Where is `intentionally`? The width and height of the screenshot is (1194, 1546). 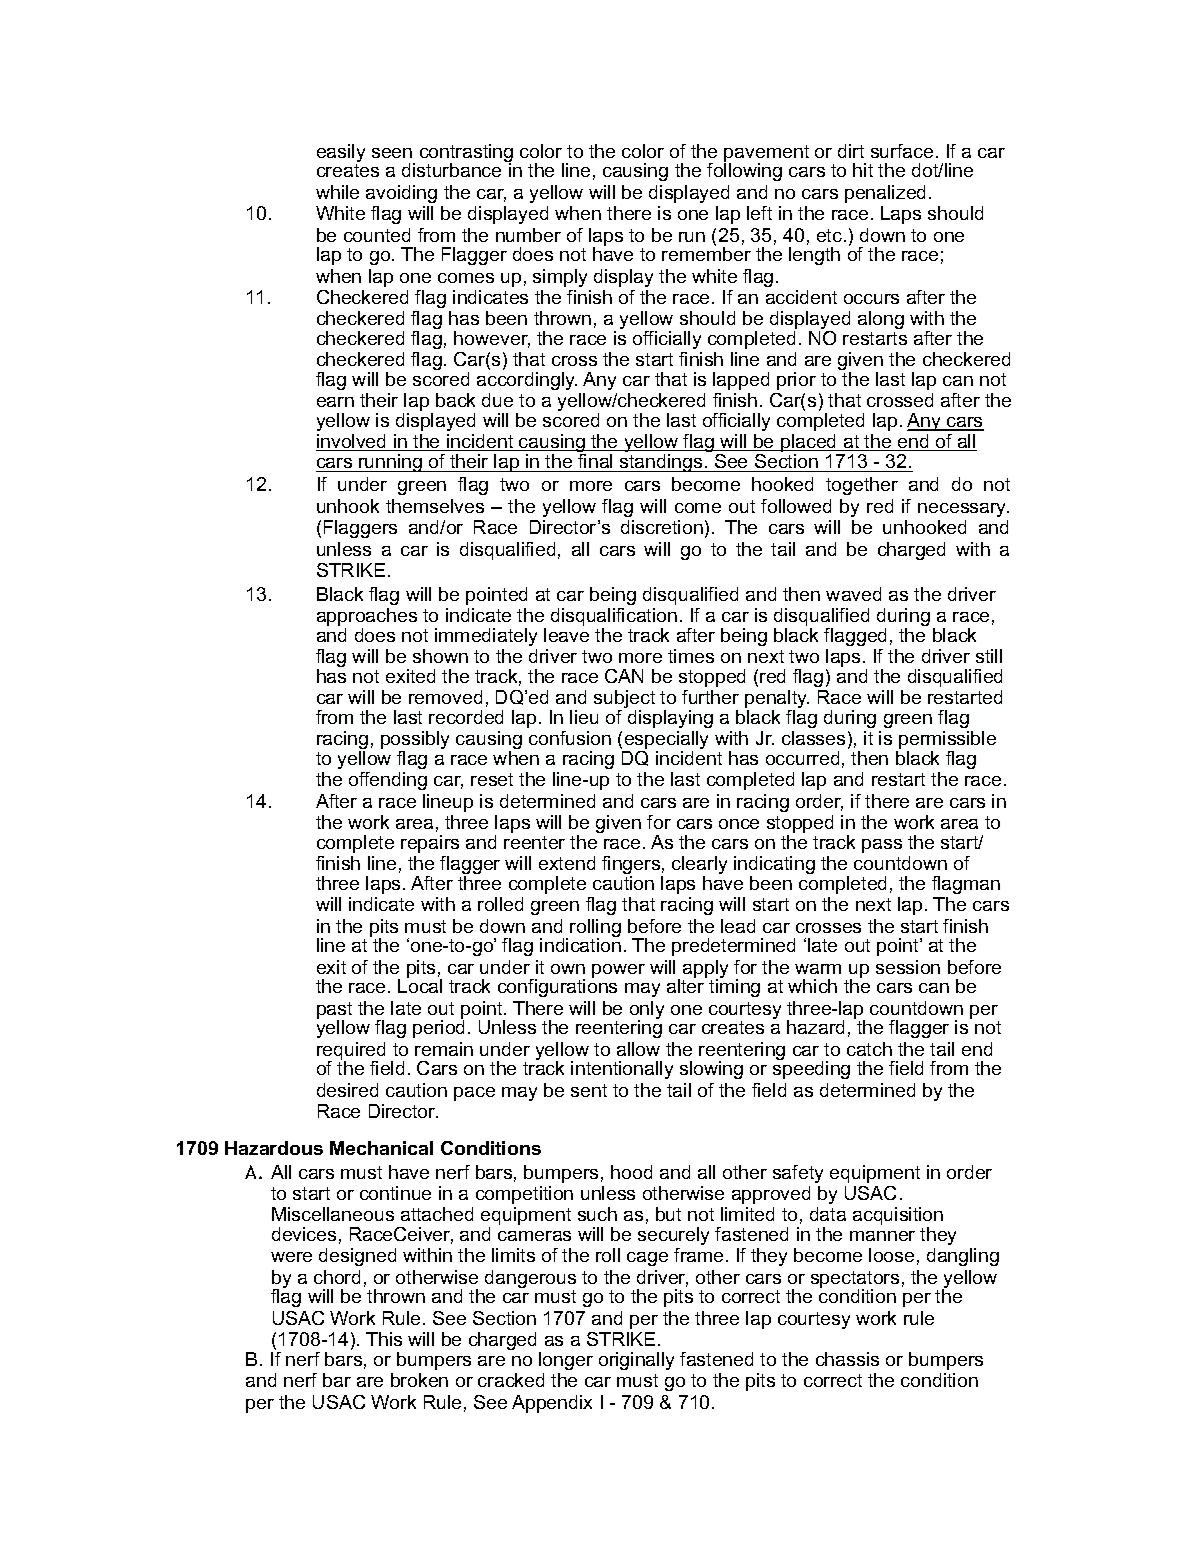
intentionally is located at coordinates (622, 1070).
